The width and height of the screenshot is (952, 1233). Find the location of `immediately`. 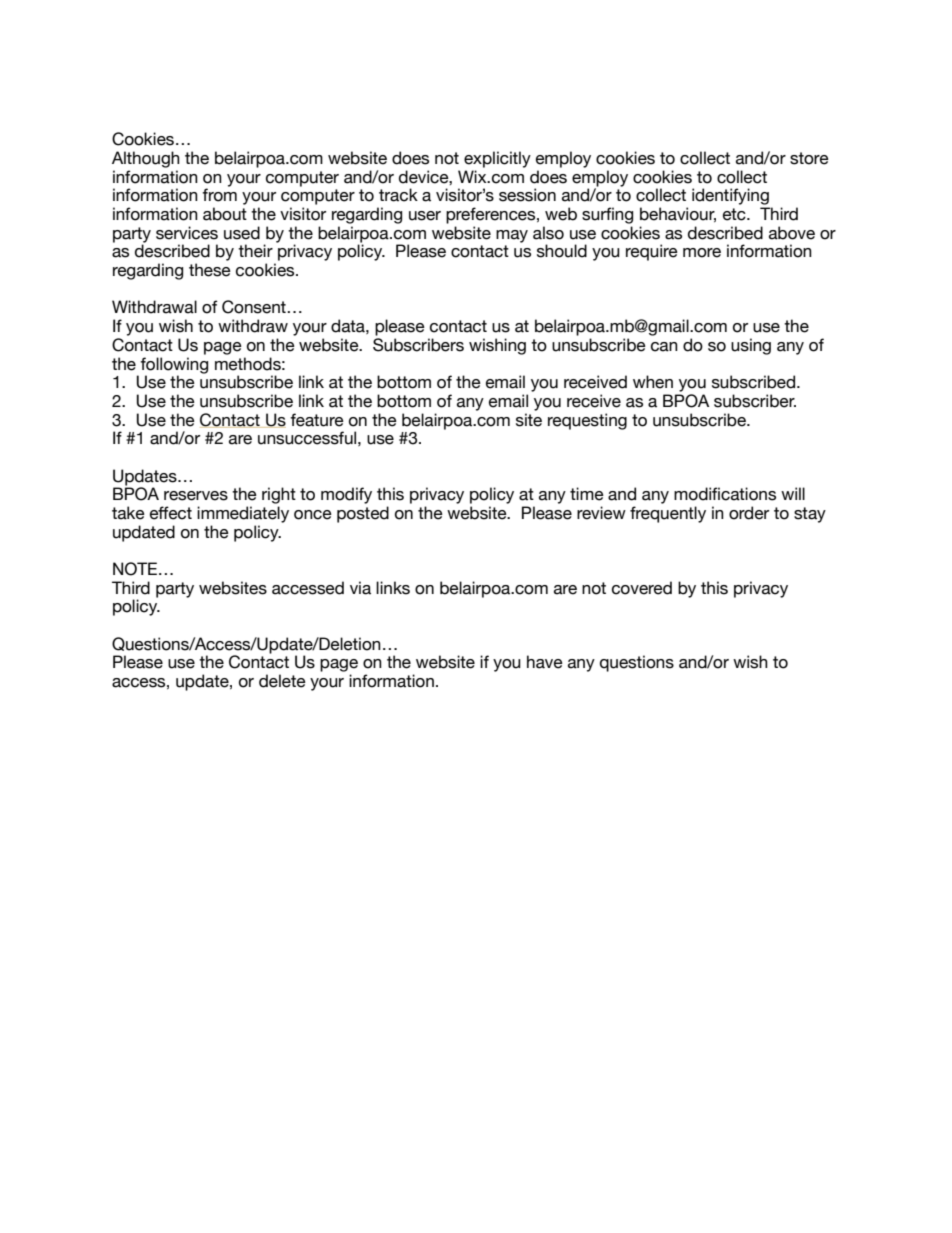

immediately is located at coordinates (243, 514).
